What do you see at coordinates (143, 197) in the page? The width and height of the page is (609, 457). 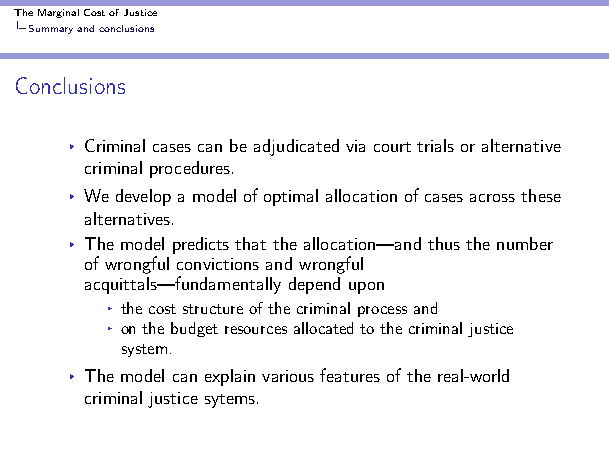 I see `develop` at bounding box center [143, 197].
